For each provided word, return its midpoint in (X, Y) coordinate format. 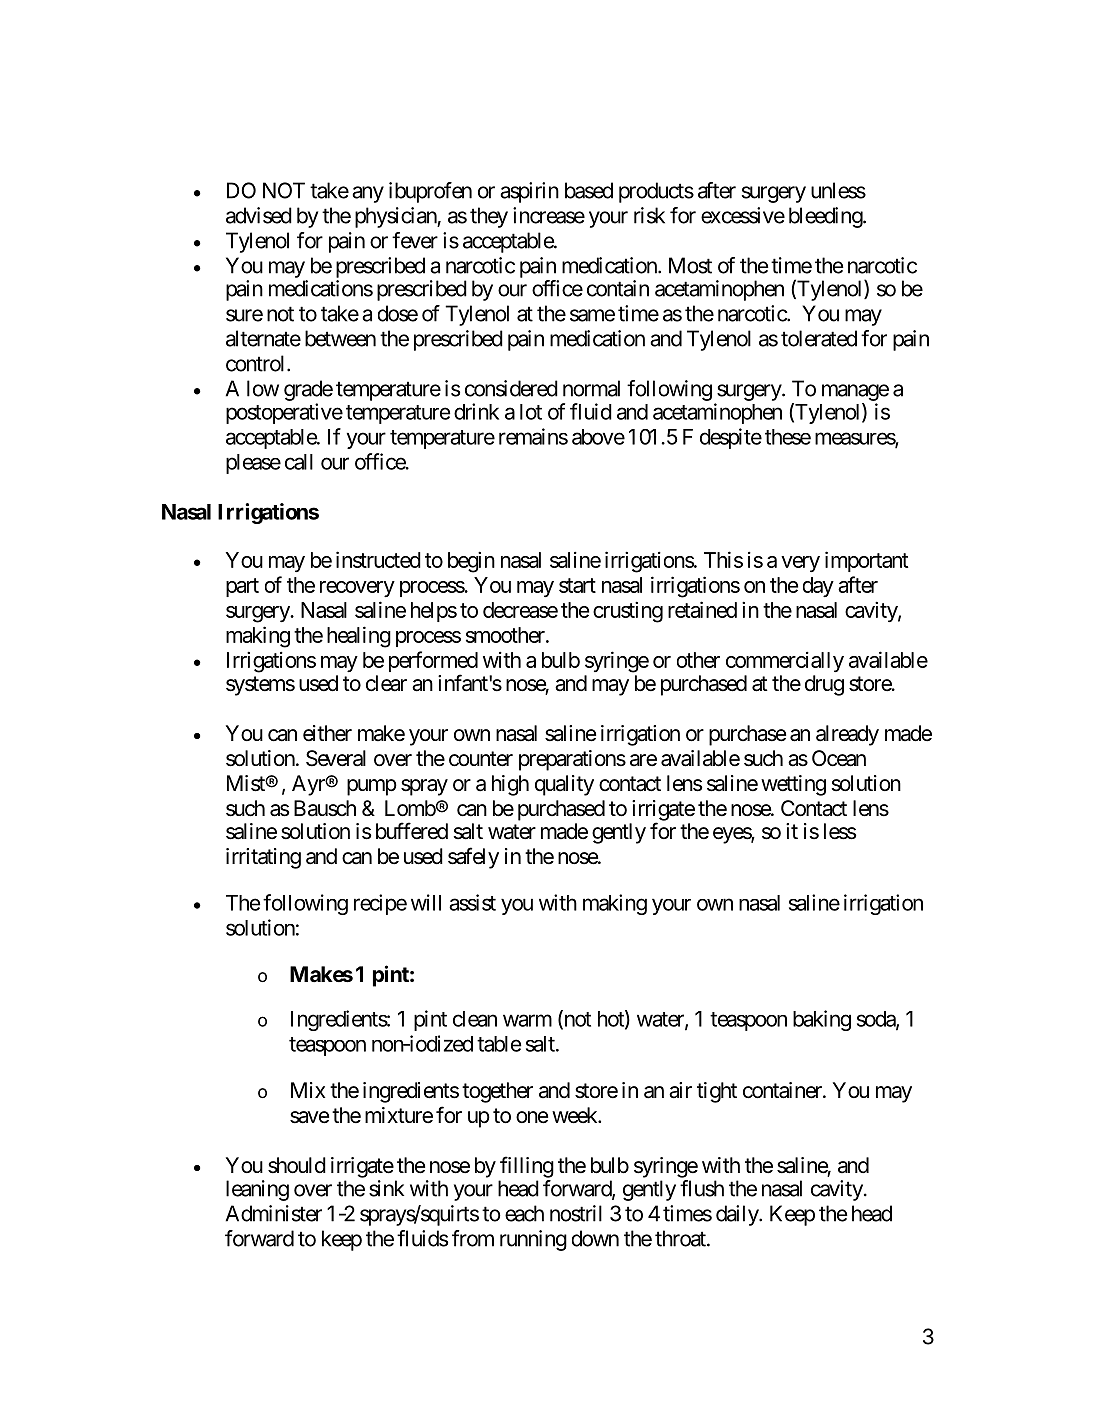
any (368, 194)
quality (564, 785)
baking (822, 1020)
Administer (274, 1213)
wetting (793, 785)
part (242, 587)
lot (531, 412)
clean (475, 1019)
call (299, 462)
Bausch (325, 808)
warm (527, 1020)
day (818, 587)
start (577, 585)
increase (549, 215)
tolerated (819, 338)
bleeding (826, 217)
